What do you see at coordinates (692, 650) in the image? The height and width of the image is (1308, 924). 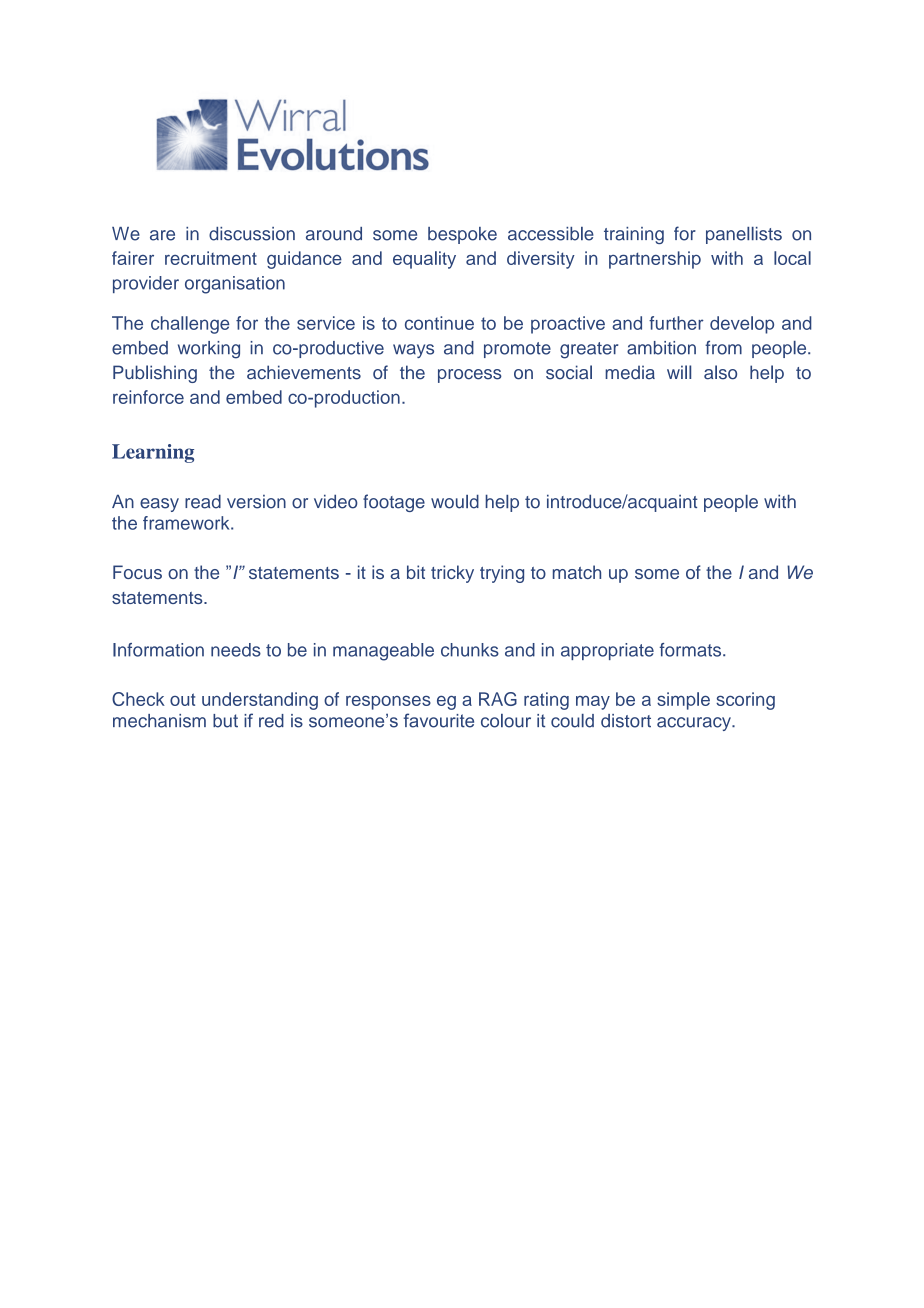 I see `formats` at bounding box center [692, 650].
